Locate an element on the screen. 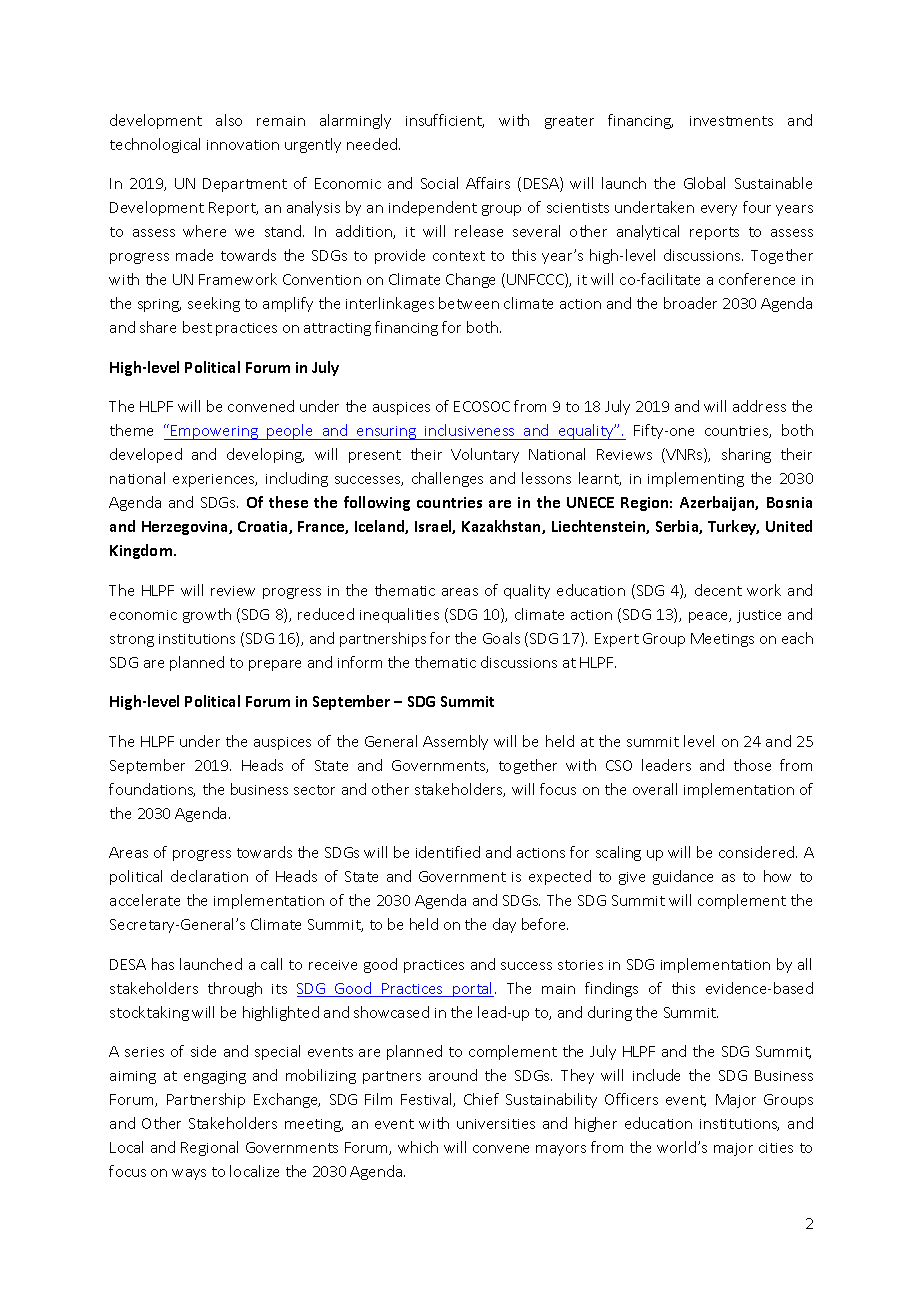 The width and height of the screenshot is (924, 1308). challenges is located at coordinates (447, 479).
